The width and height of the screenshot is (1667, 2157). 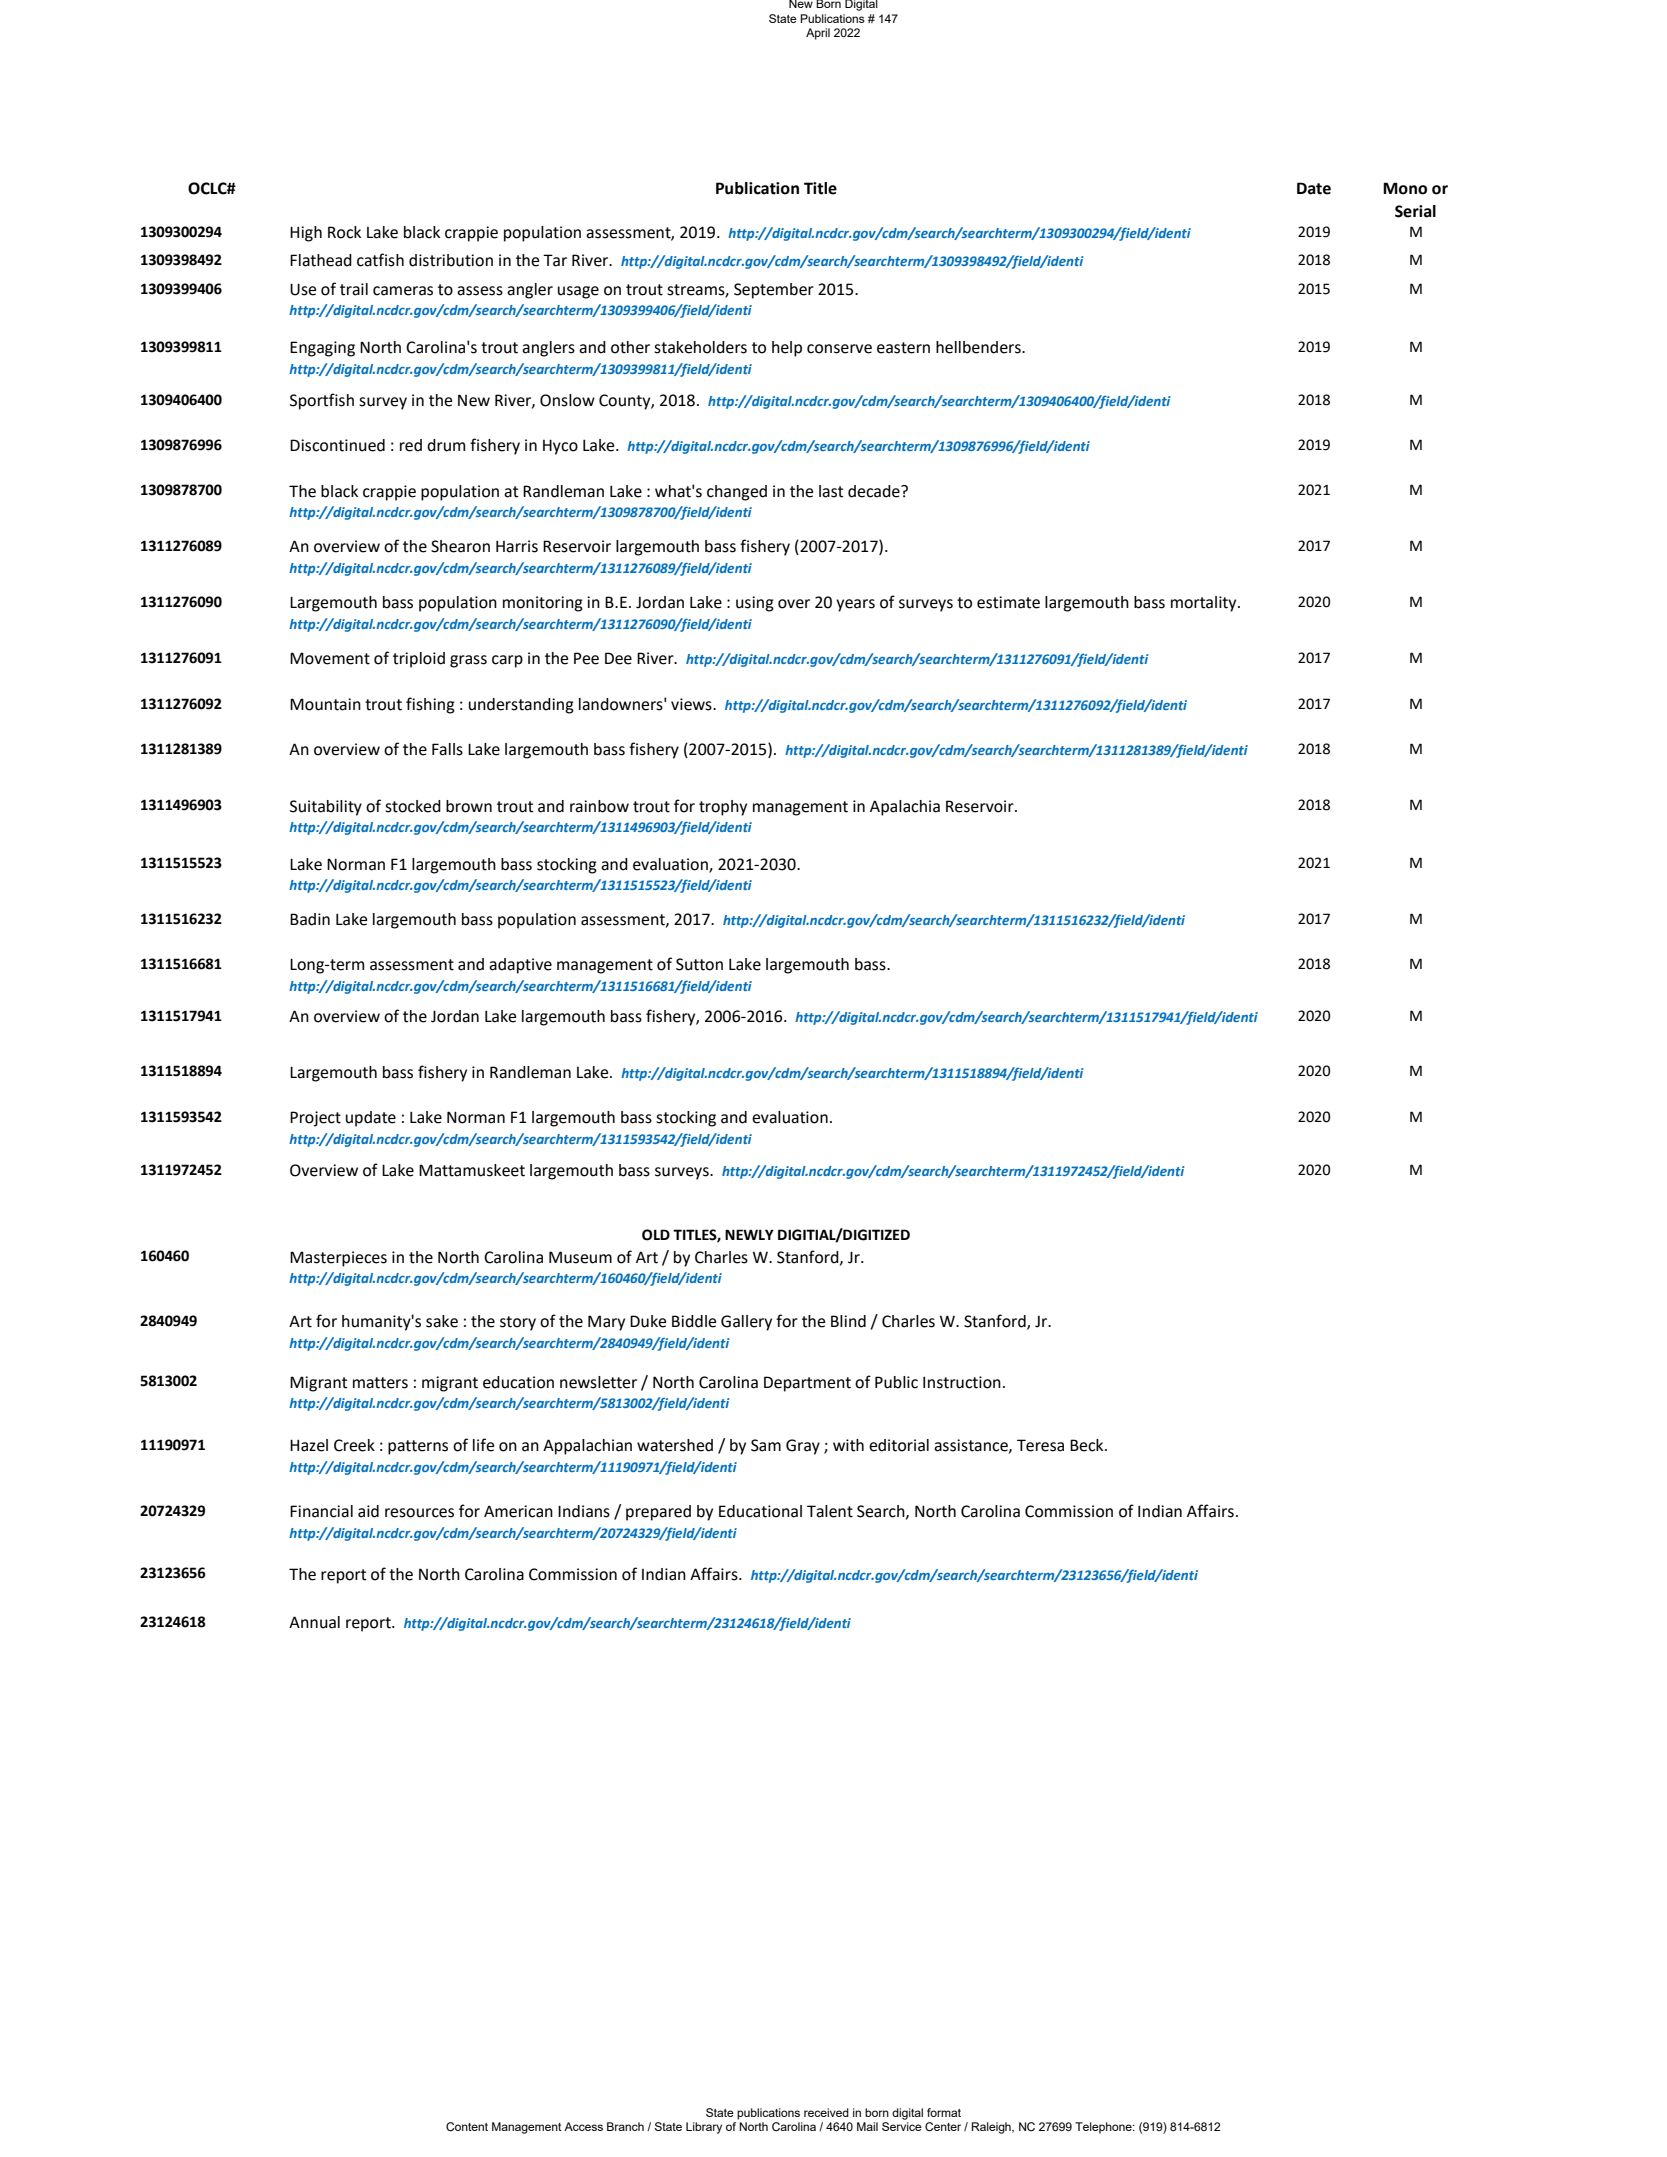 I want to click on April, so click(x=818, y=34).
